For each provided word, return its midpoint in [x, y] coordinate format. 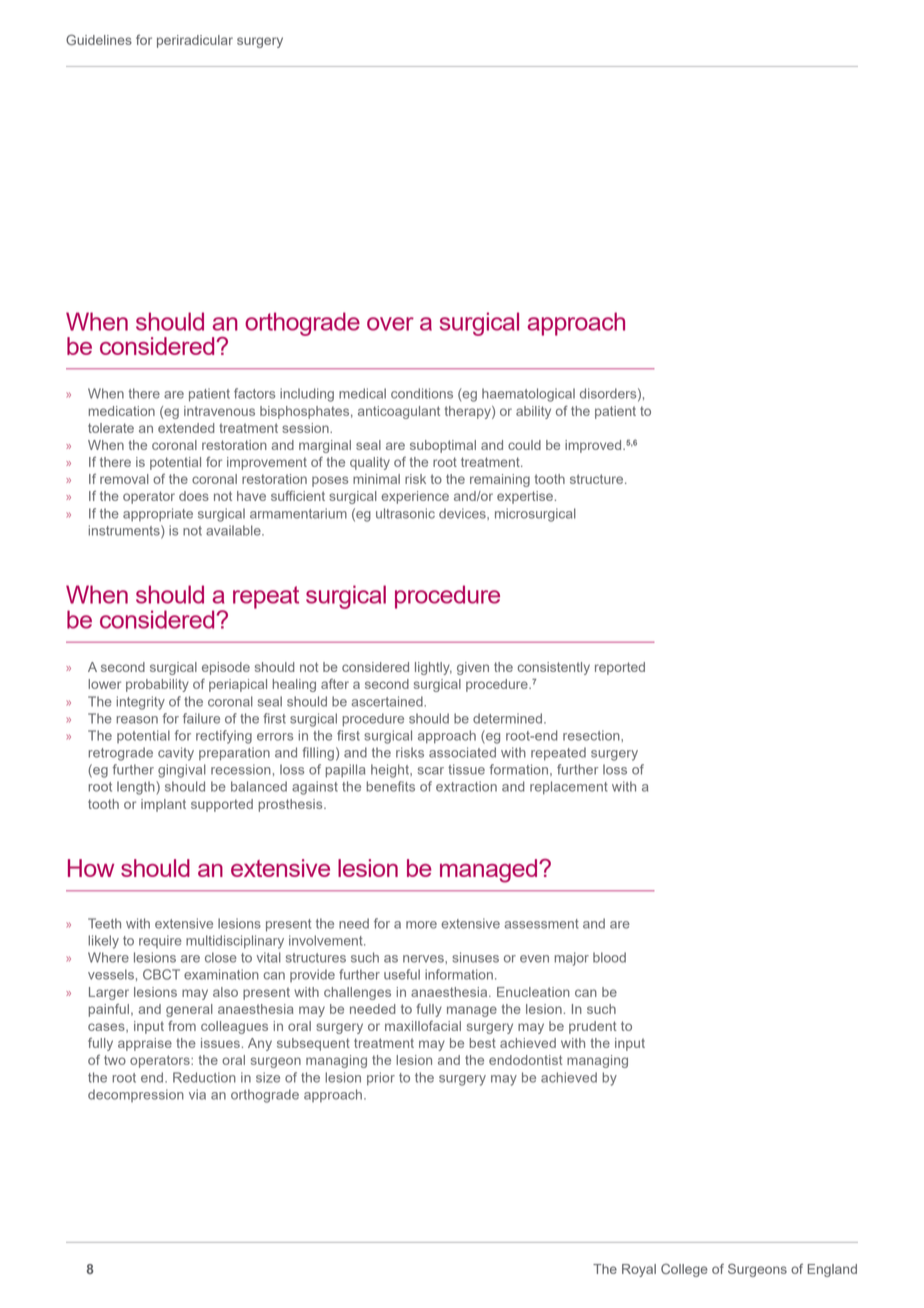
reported [620, 668]
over [390, 324]
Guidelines [99, 39]
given [473, 668]
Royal [639, 1270]
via [197, 1094]
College [684, 1270]
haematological [528, 395]
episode [226, 668]
